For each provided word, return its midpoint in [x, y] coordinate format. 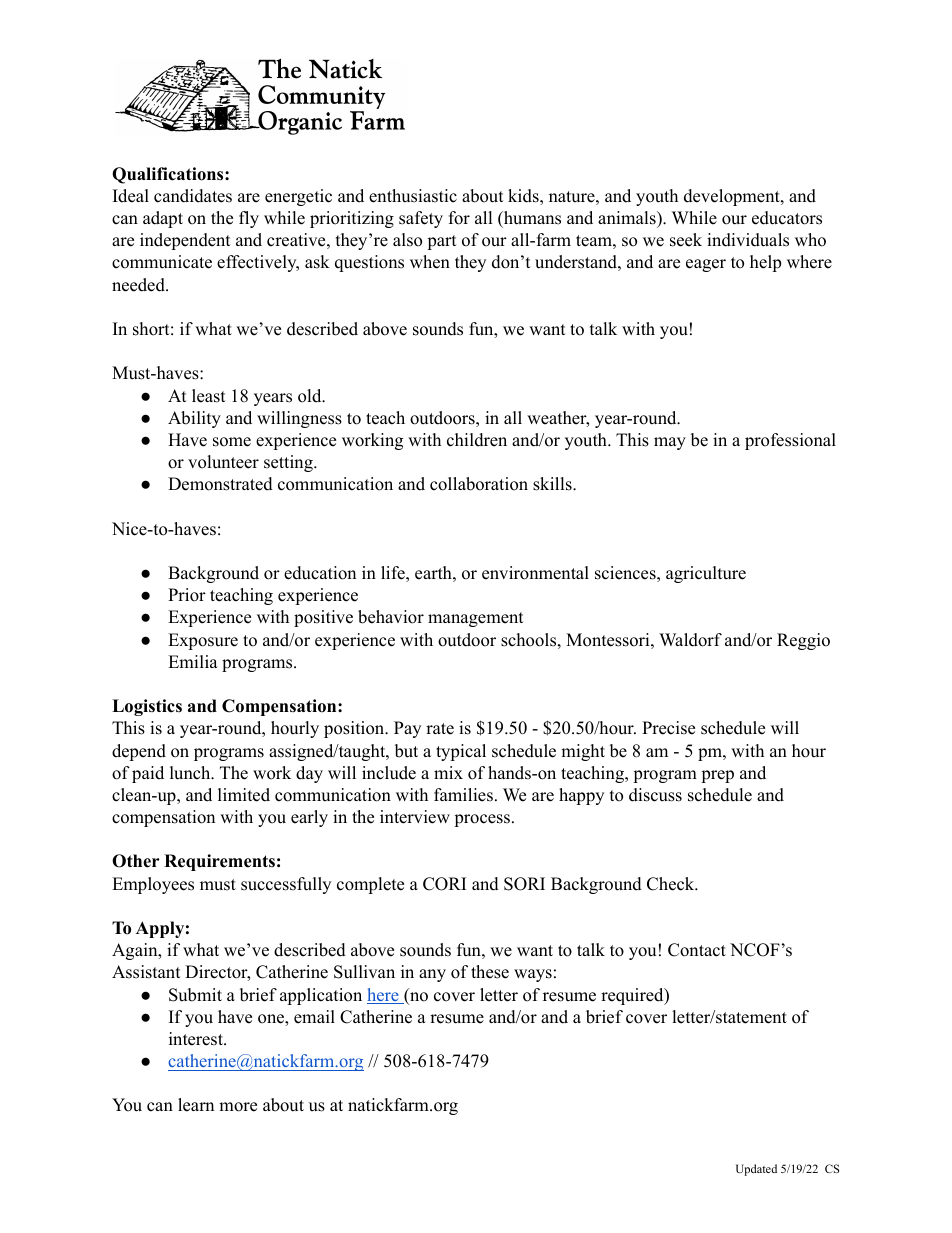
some [232, 442]
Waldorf [690, 640]
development [733, 197]
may [670, 443]
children [477, 440]
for [459, 218]
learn [196, 1105]
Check [671, 884]
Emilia [193, 661]
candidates [193, 196]
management [476, 619]
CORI [444, 884]
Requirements [219, 862]
